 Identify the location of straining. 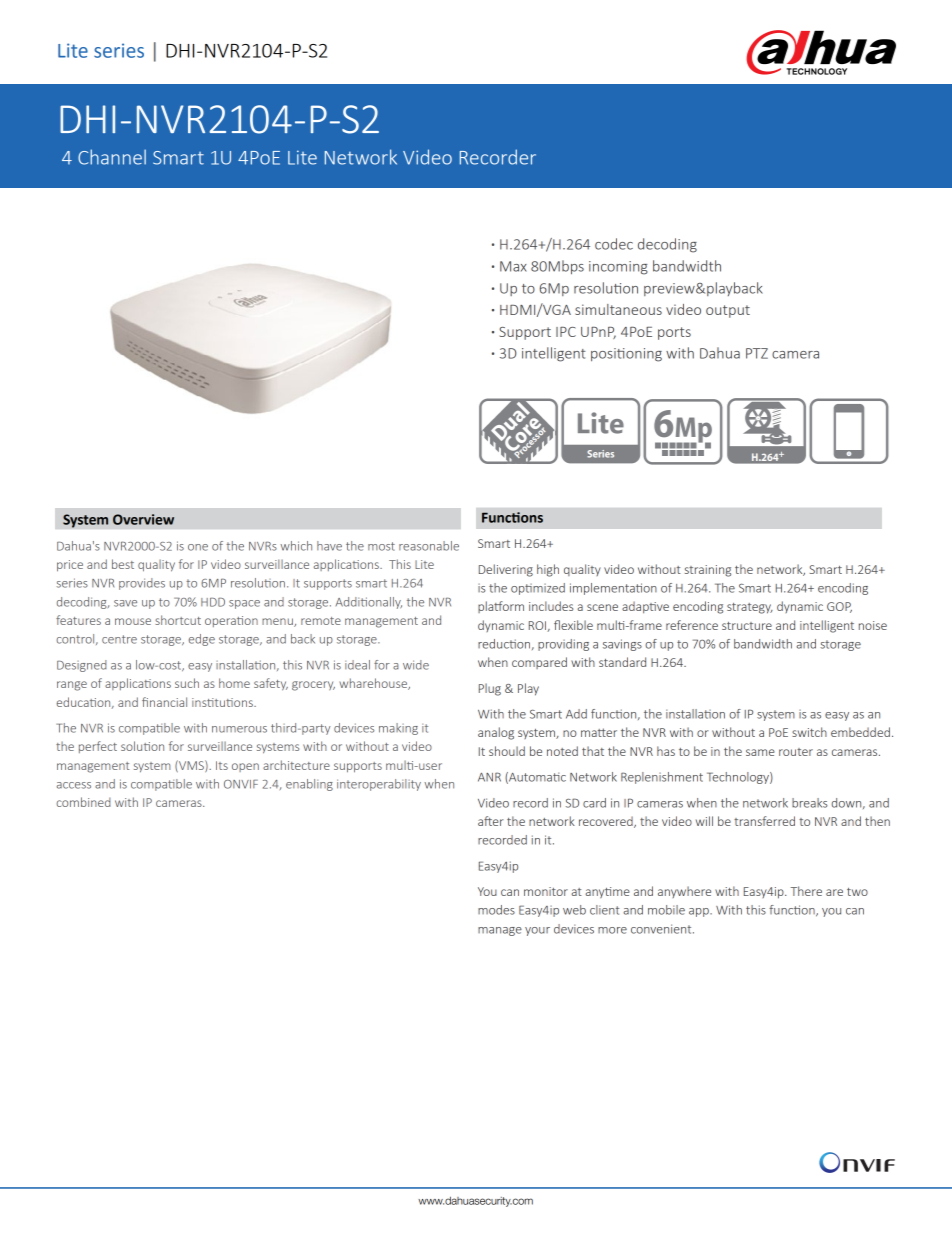
(708, 571).
